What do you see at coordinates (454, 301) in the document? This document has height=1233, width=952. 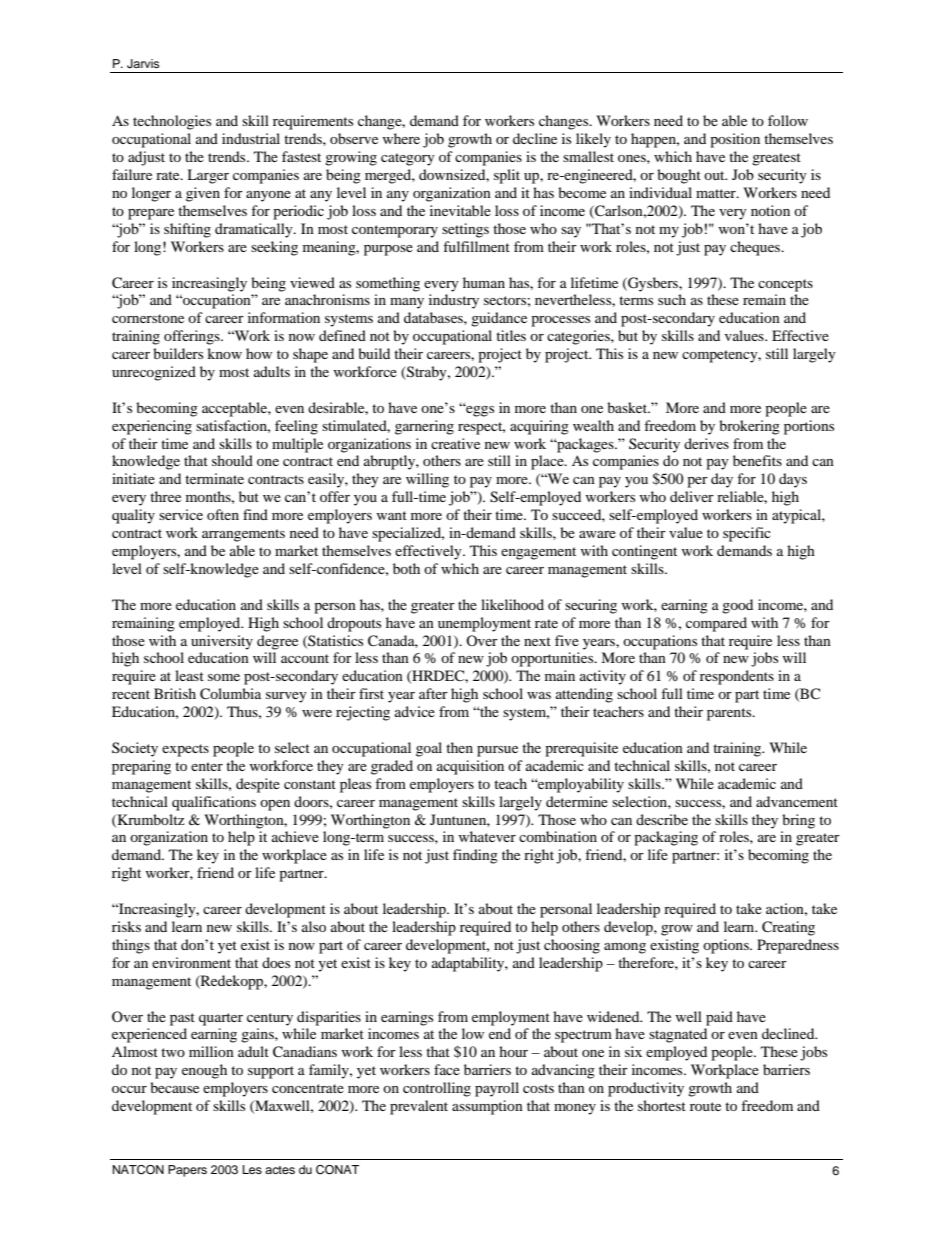 I see `industry` at bounding box center [454, 301].
